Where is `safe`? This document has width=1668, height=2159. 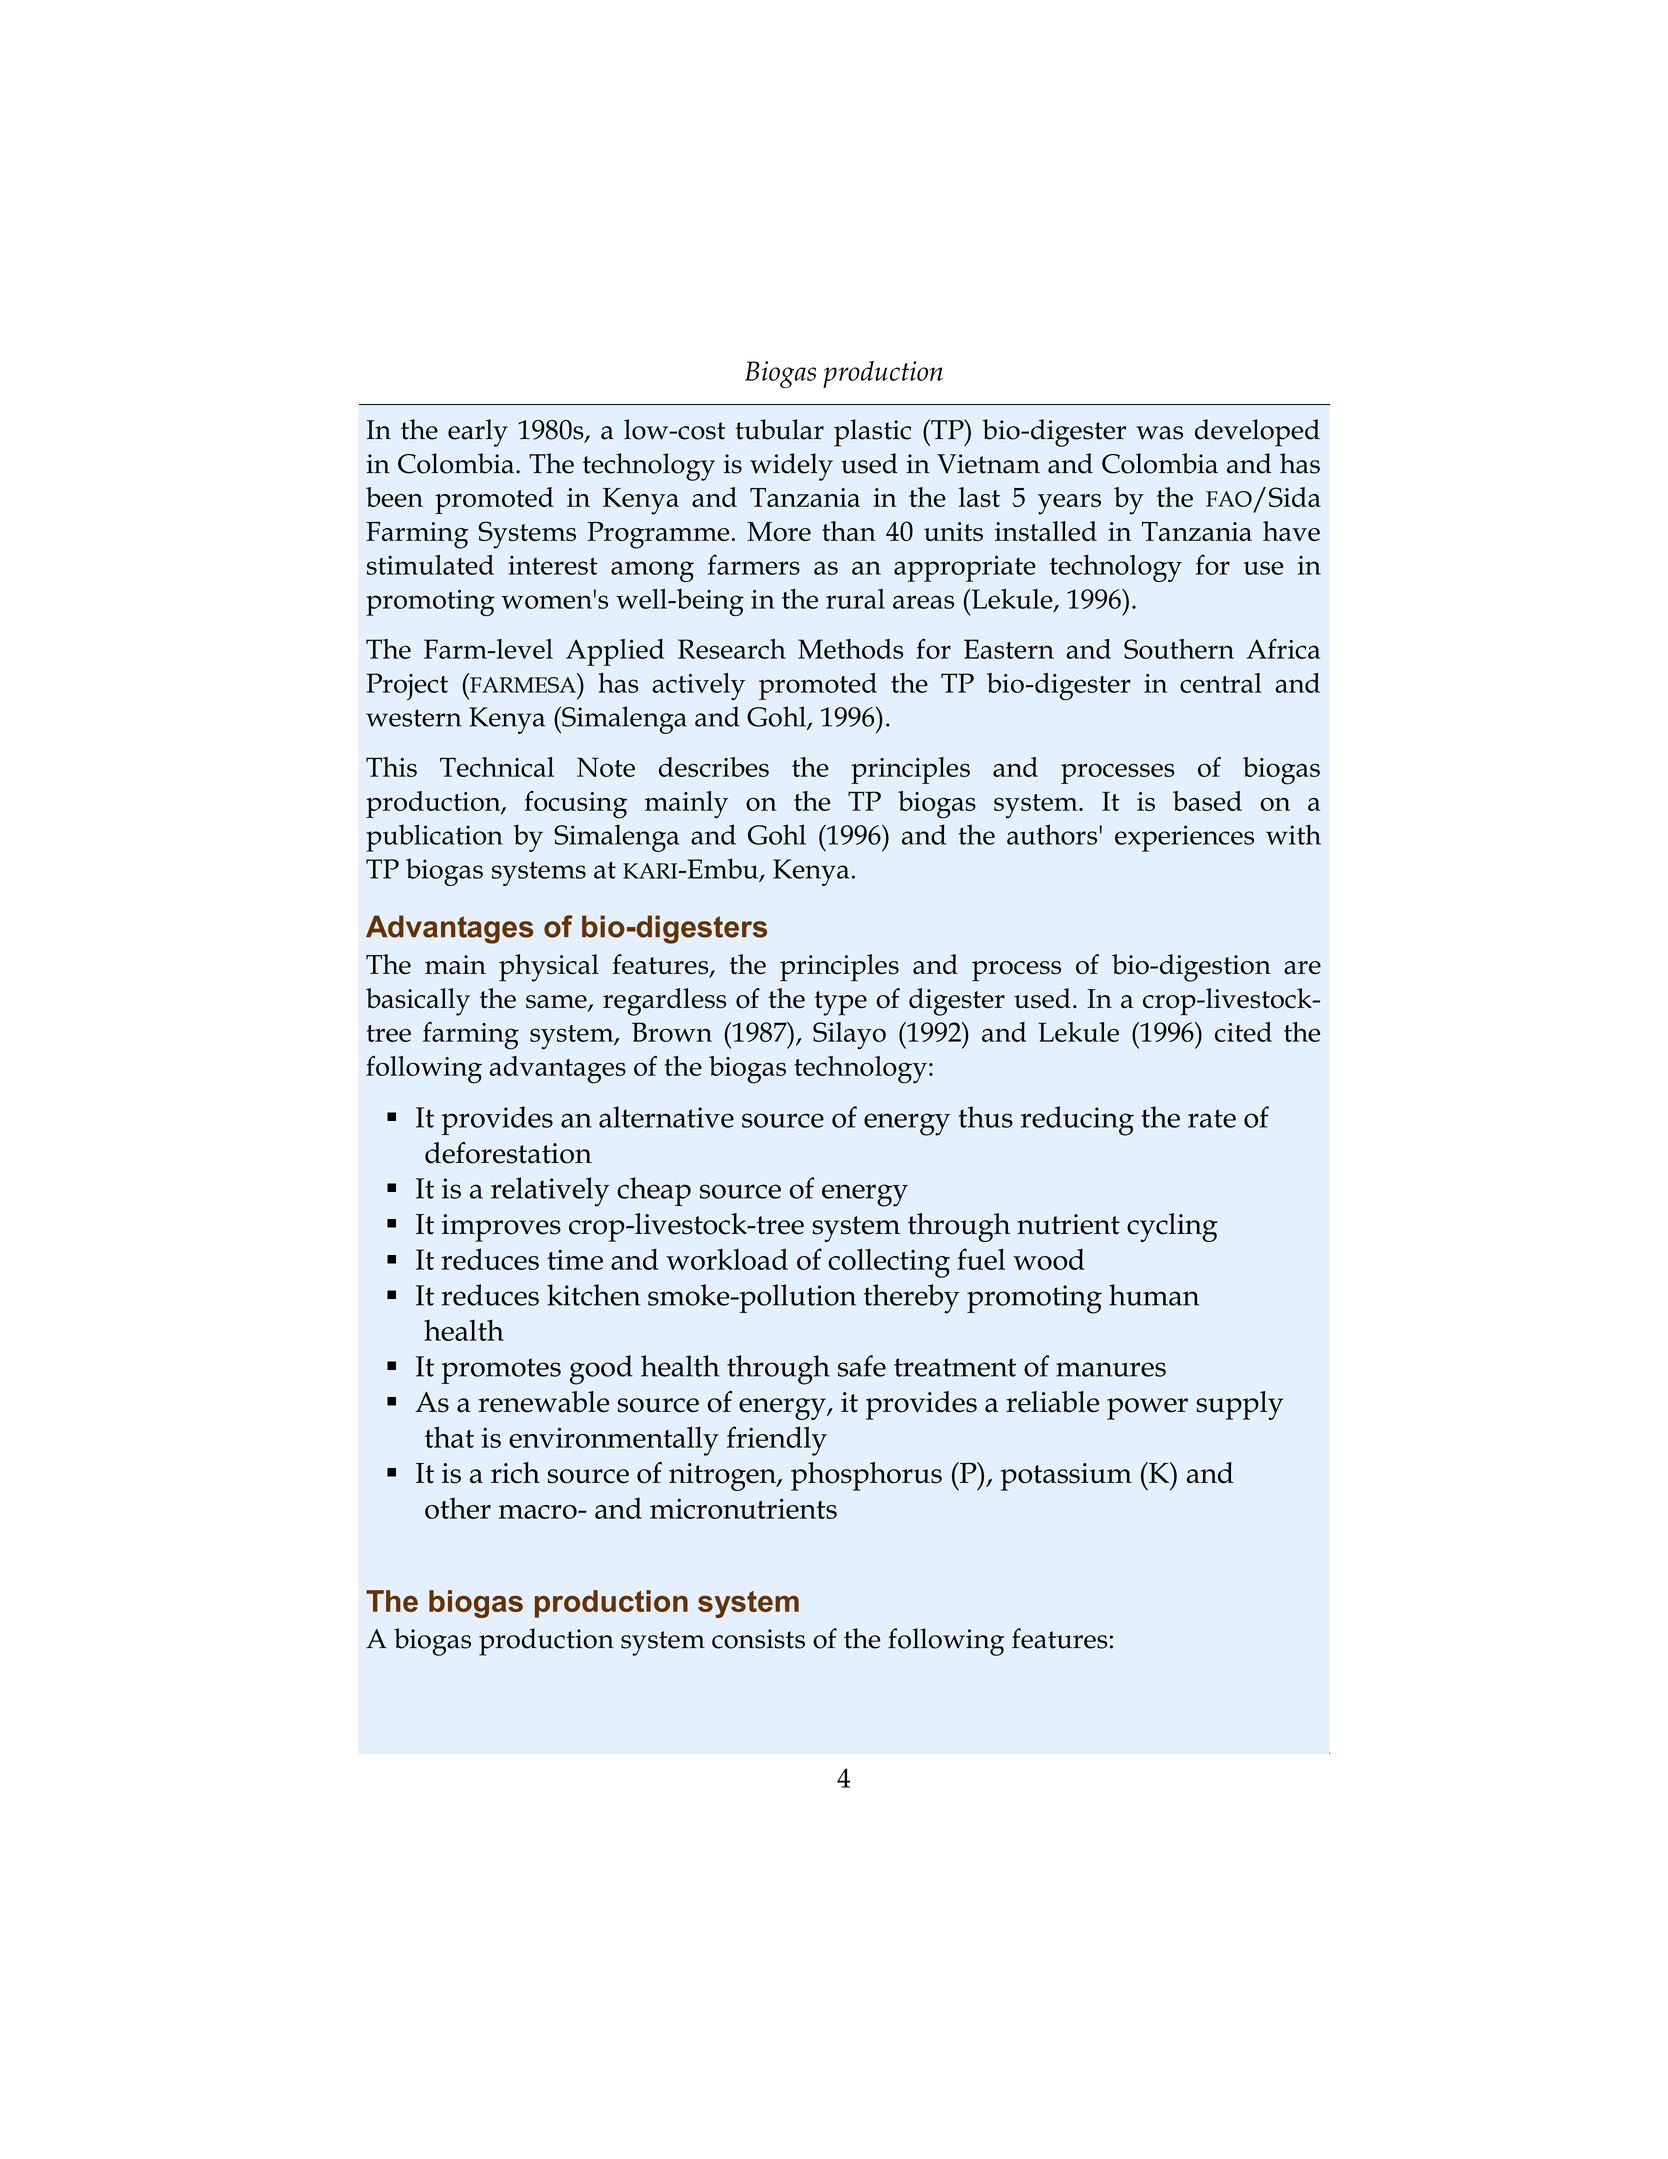
safe is located at coordinates (862, 1366).
